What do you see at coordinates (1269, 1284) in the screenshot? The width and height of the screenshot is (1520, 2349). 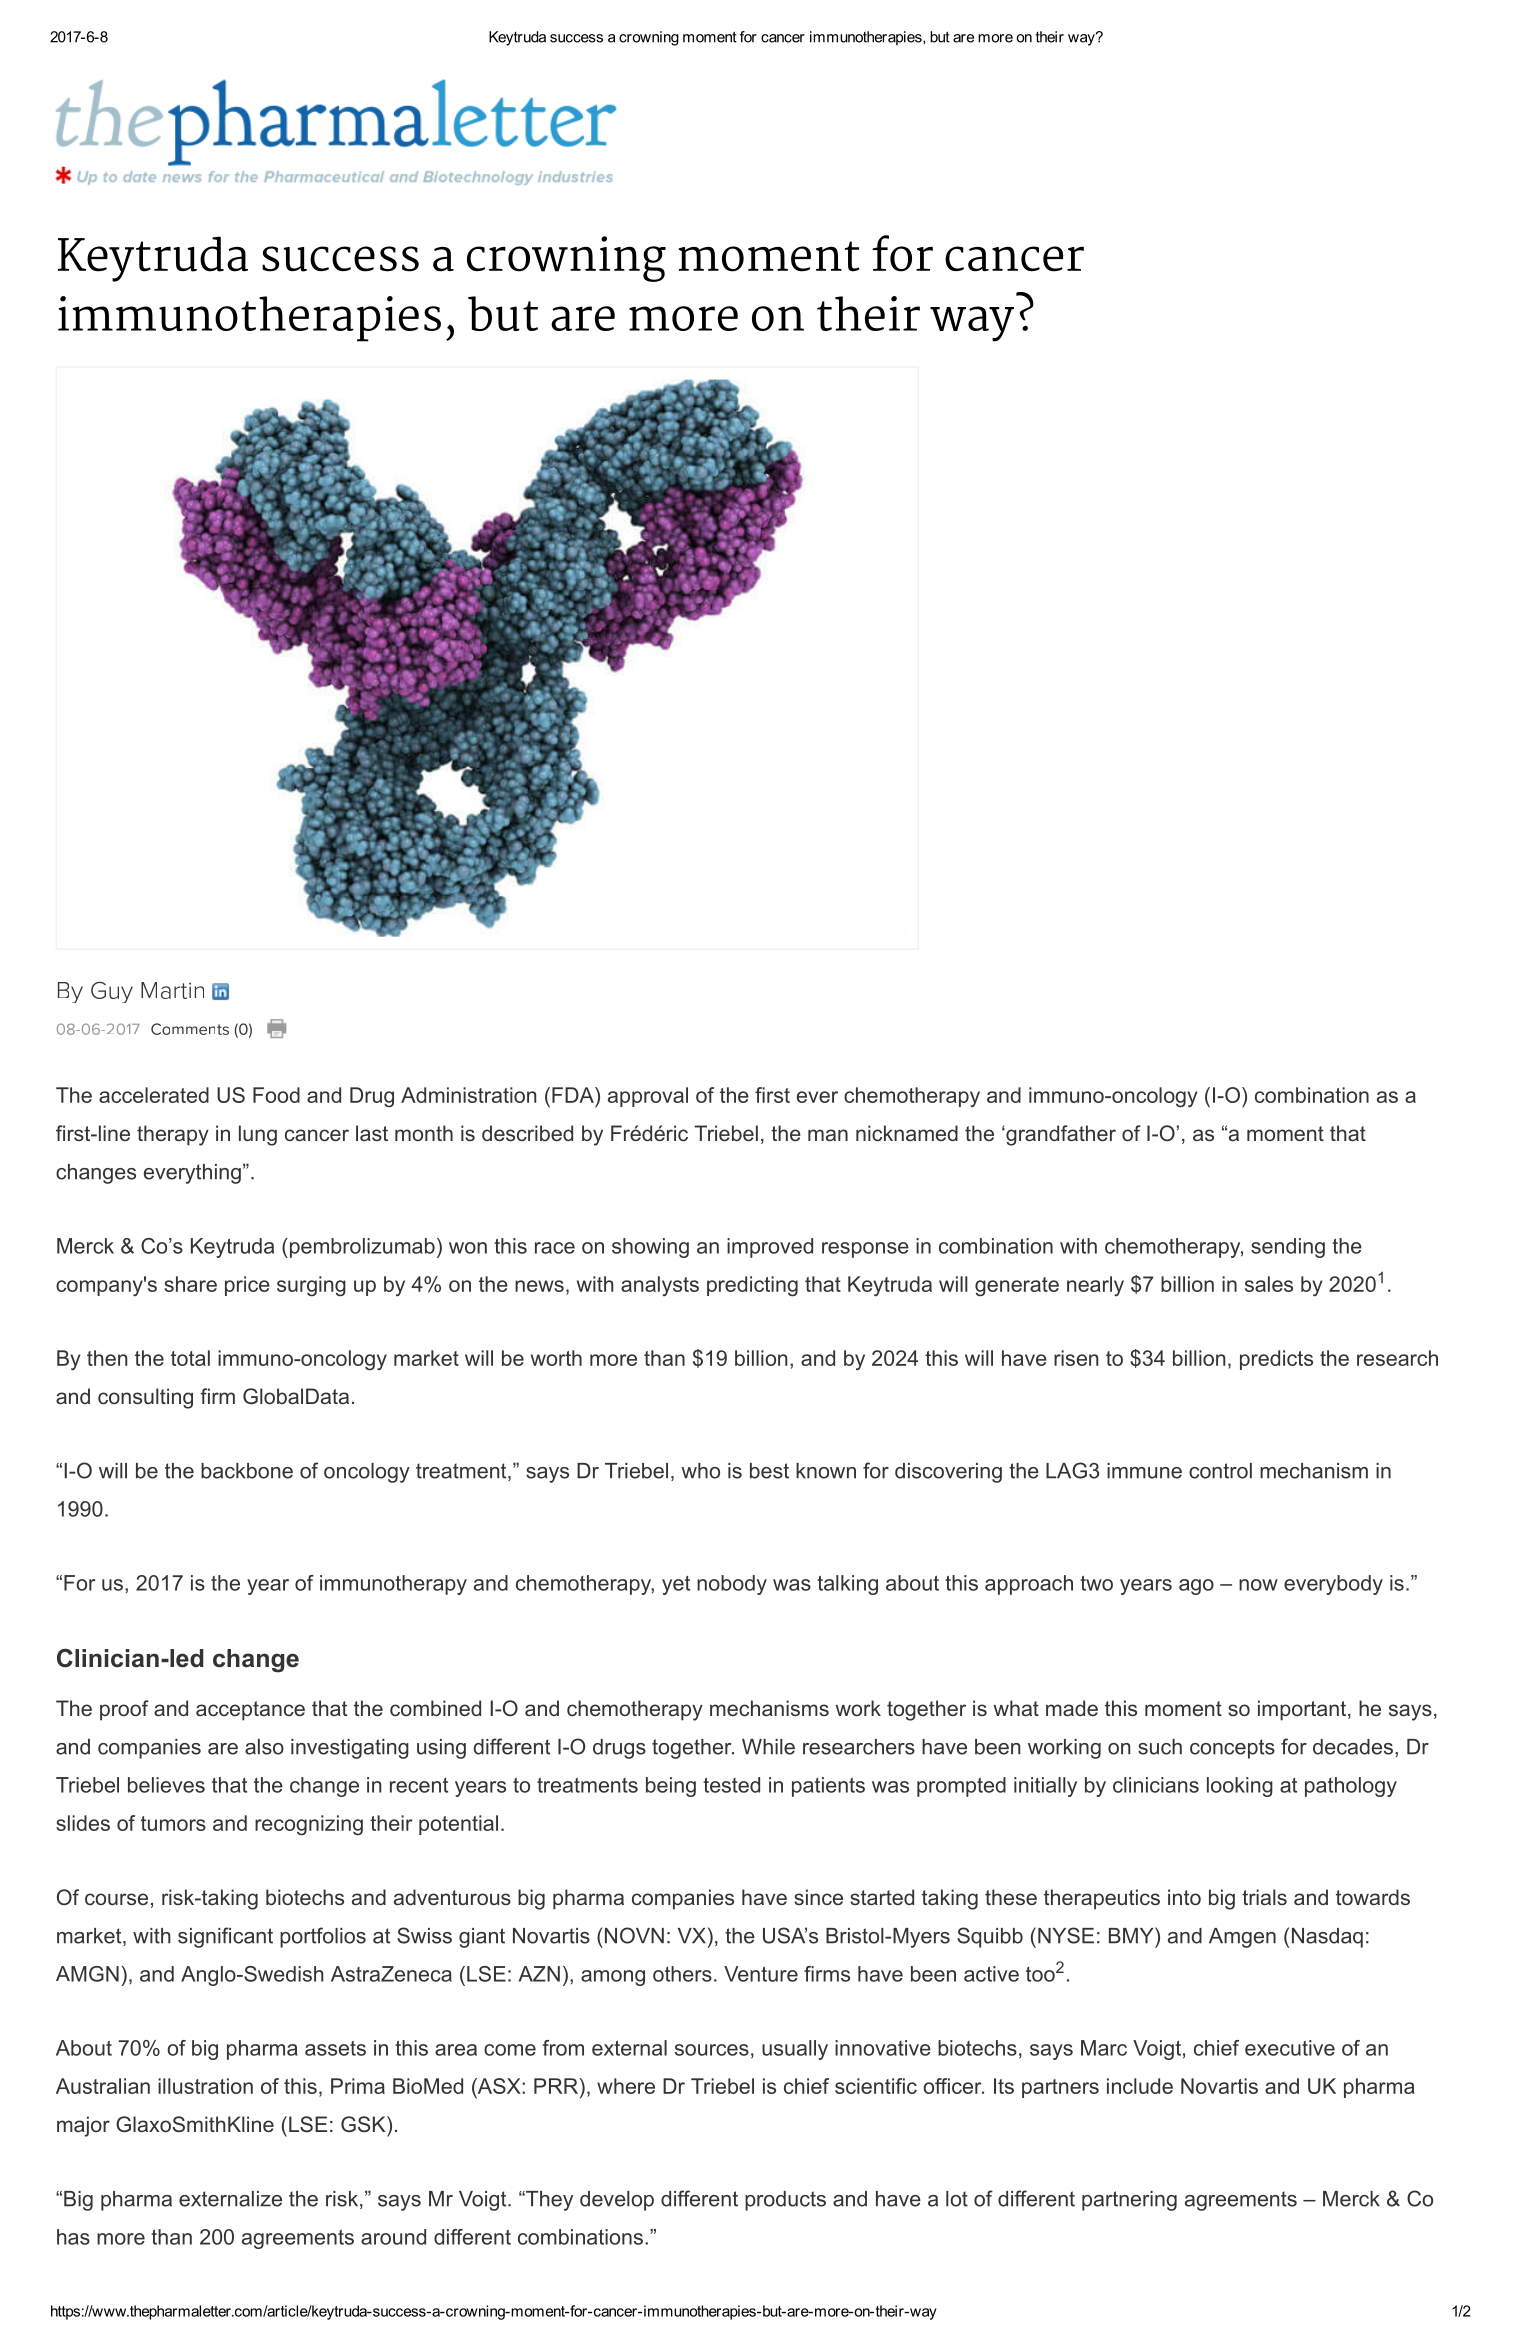 I see `sales` at bounding box center [1269, 1284].
